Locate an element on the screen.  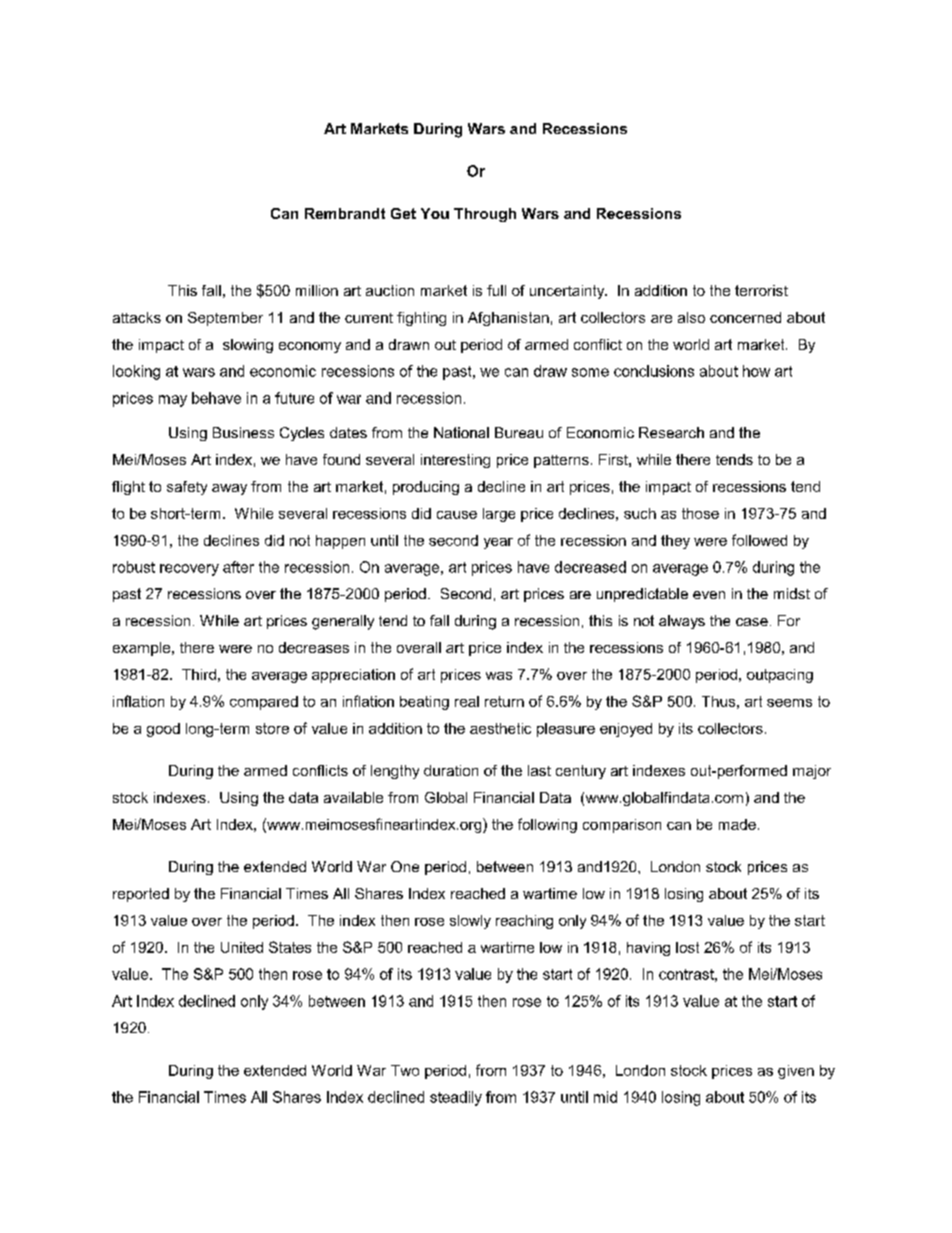
Two is located at coordinates (405, 1070).
